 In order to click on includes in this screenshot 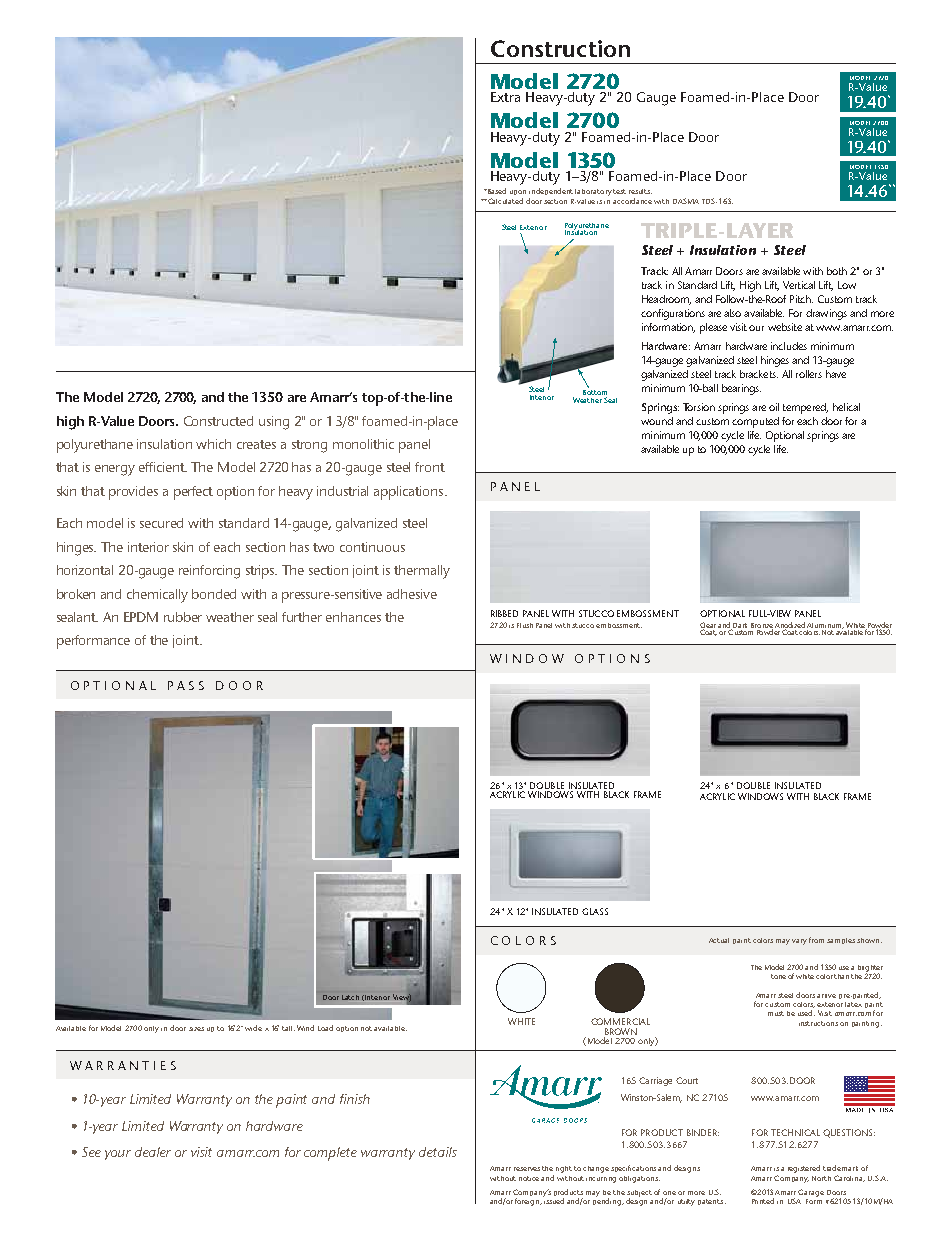, I will do `click(789, 346)`.
